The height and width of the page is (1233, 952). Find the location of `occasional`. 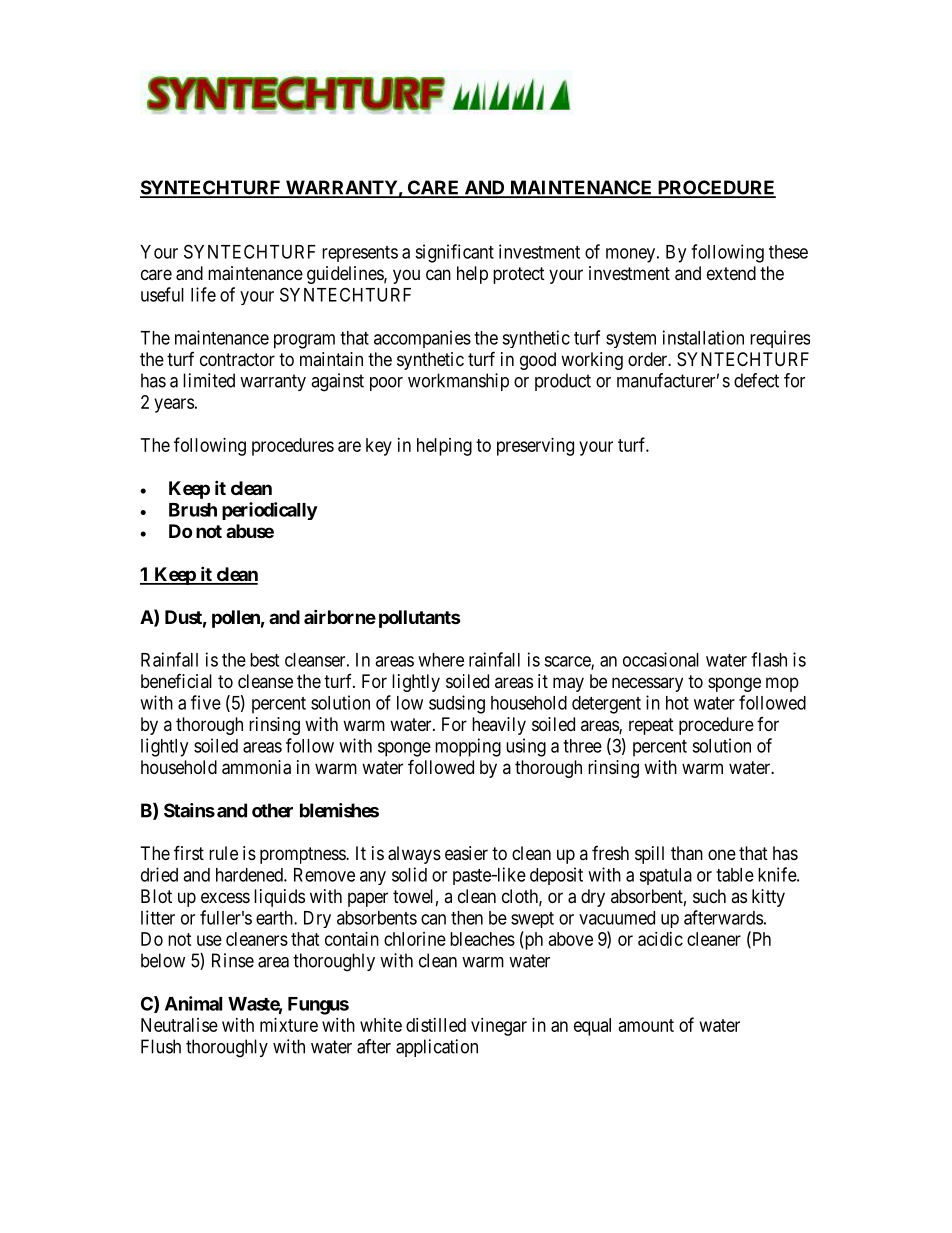

occasional is located at coordinates (661, 659).
